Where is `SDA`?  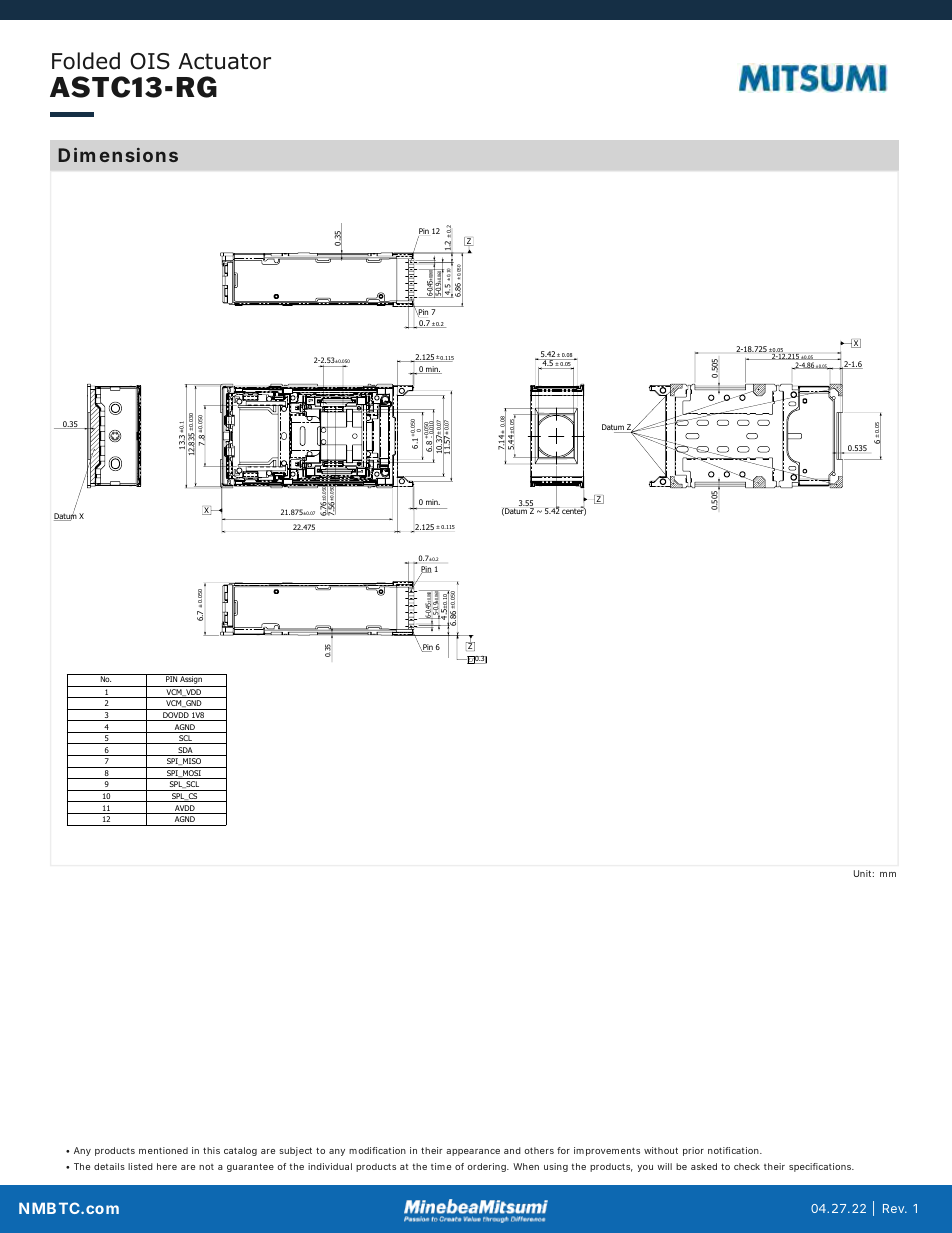
SDA is located at coordinates (185, 751).
